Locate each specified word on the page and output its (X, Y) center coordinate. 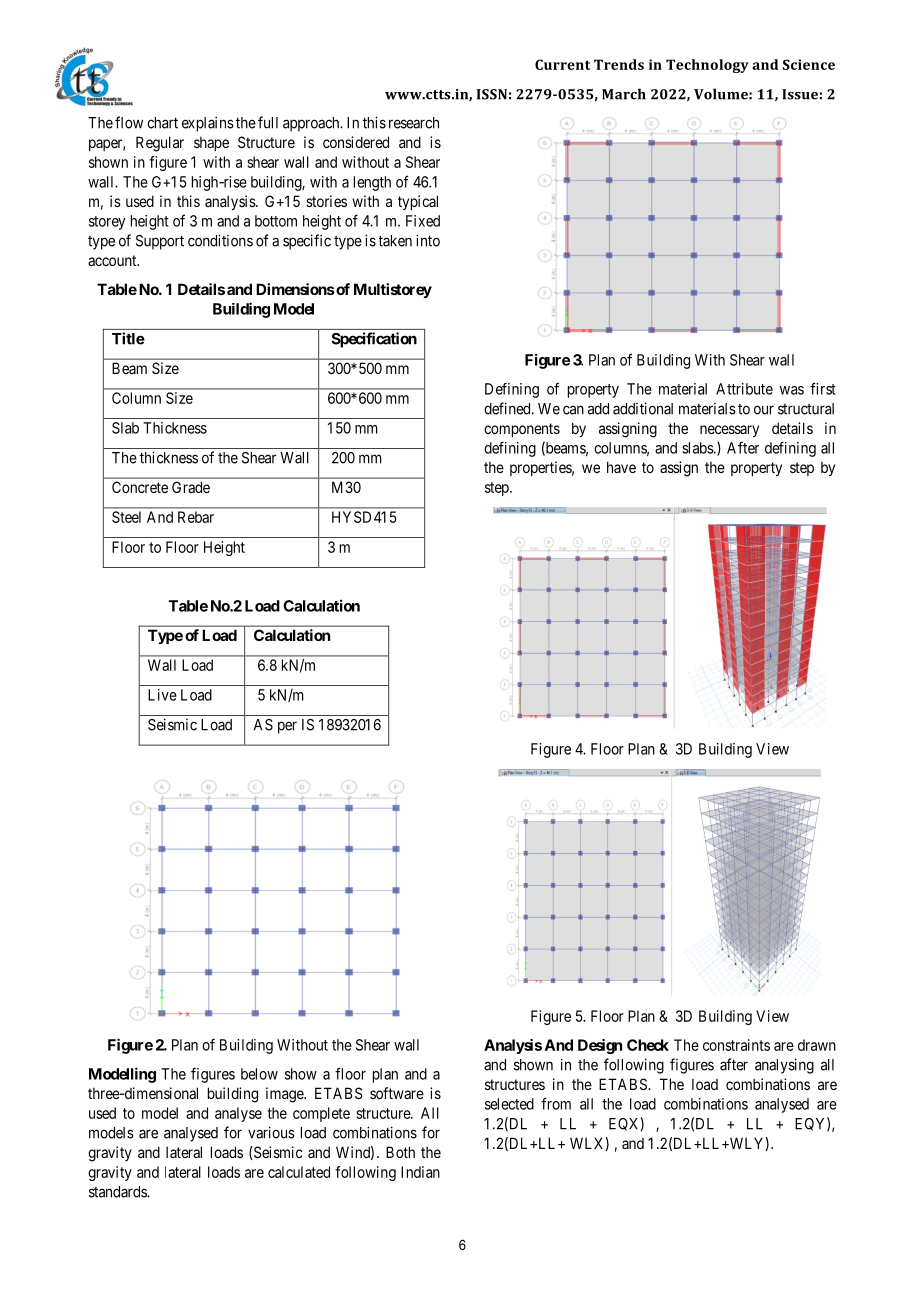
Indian (420, 1172)
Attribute (744, 389)
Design (600, 1046)
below (259, 1074)
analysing (784, 1066)
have (621, 467)
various (271, 1132)
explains (208, 124)
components (522, 430)
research (414, 123)
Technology (707, 66)
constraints (736, 1045)
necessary (729, 431)
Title (128, 338)
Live (162, 695)
